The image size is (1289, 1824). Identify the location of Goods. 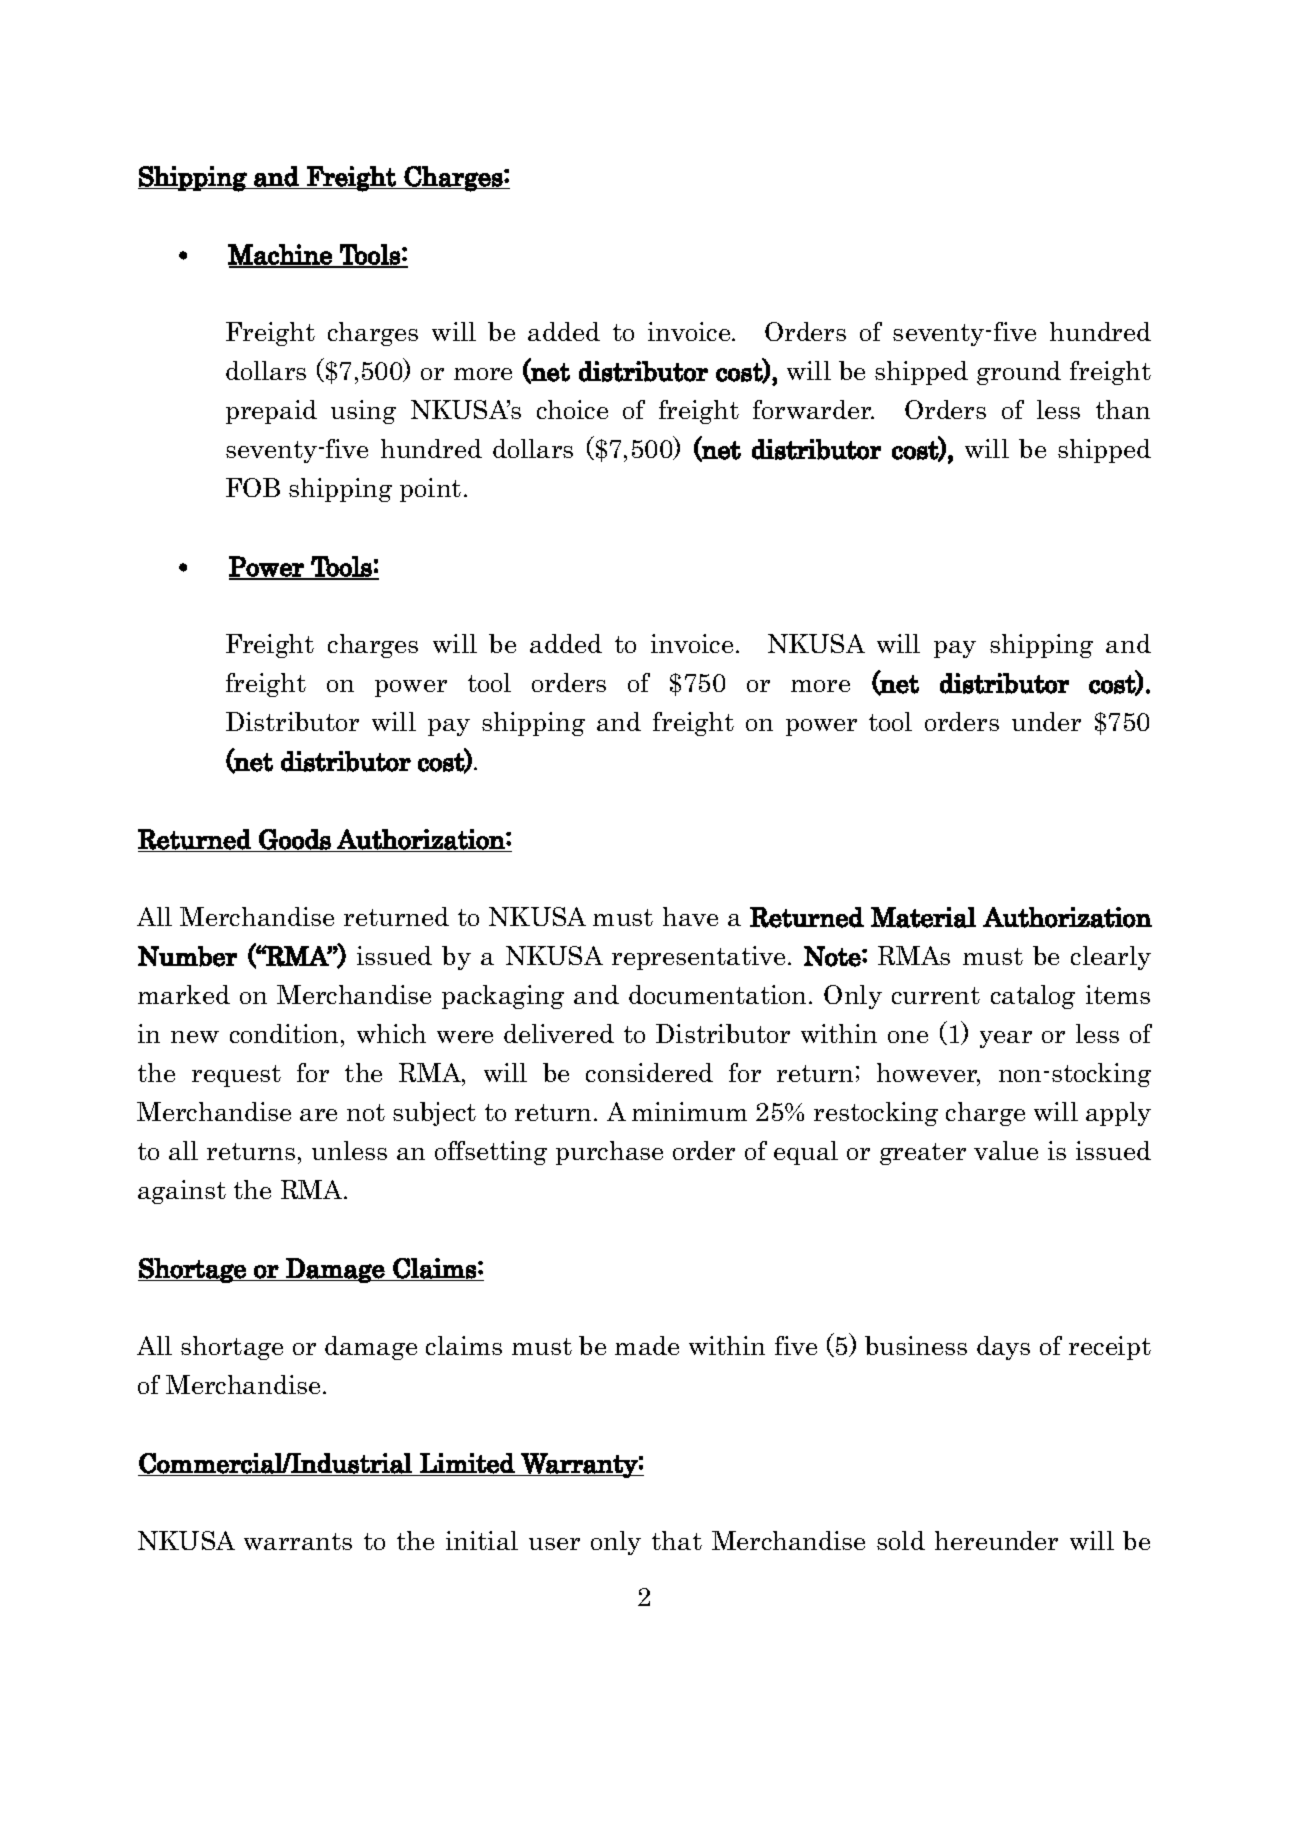
(295, 839).
